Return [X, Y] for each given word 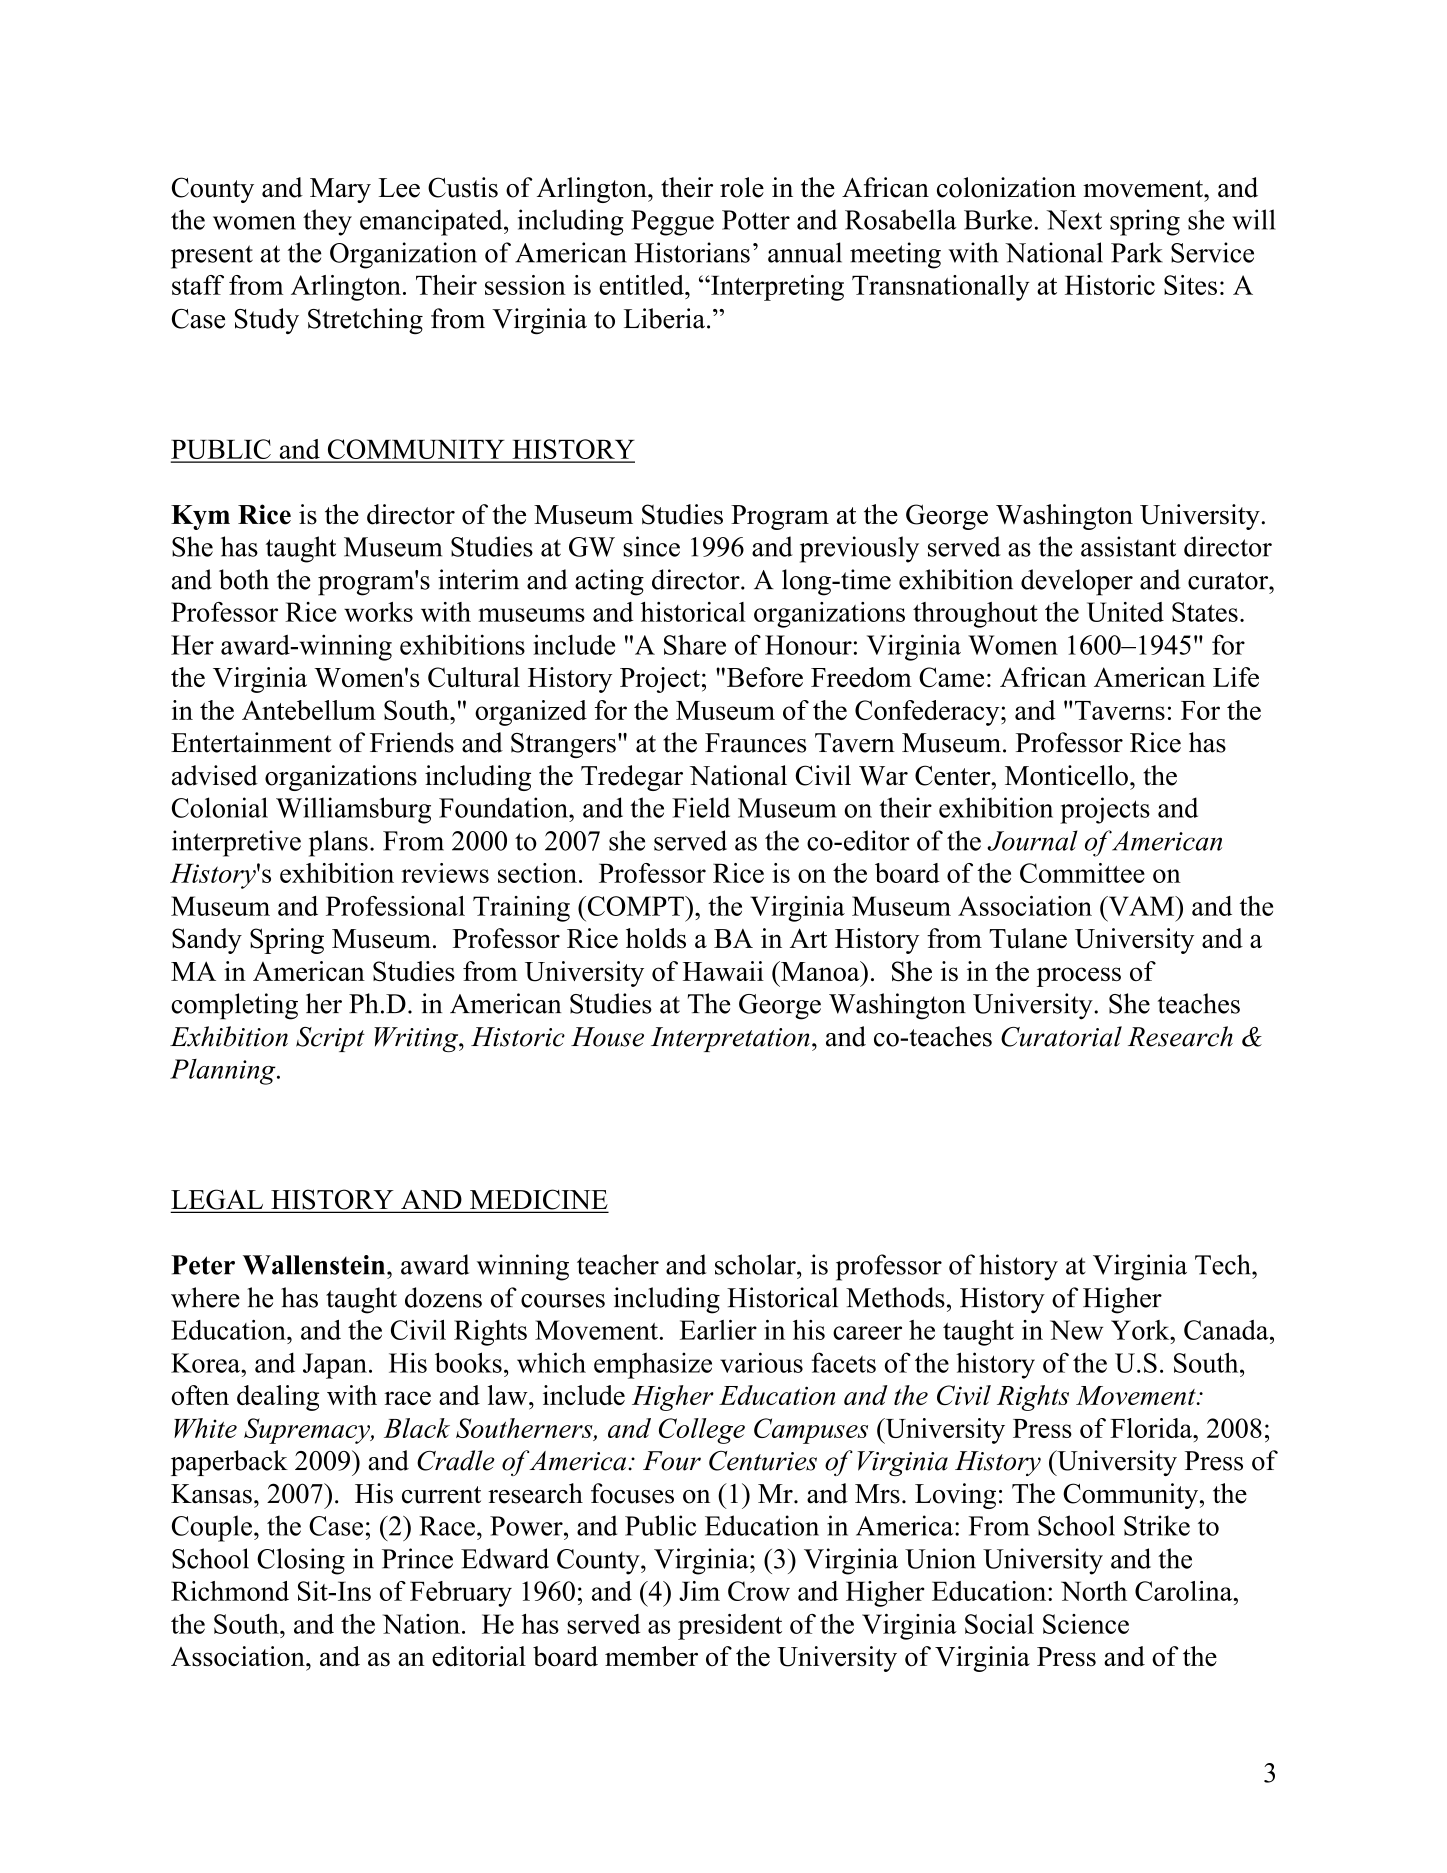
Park [1137, 252]
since [651, 546]
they [327, 222]
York [1141, 1330]
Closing [301, 1561]
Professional [395, 906]
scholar [756, 1264]
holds [656, 938]
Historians [692, 252]
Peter [203, 1265]
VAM [1141, 906]
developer [1077, 582]
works [378, 612]
